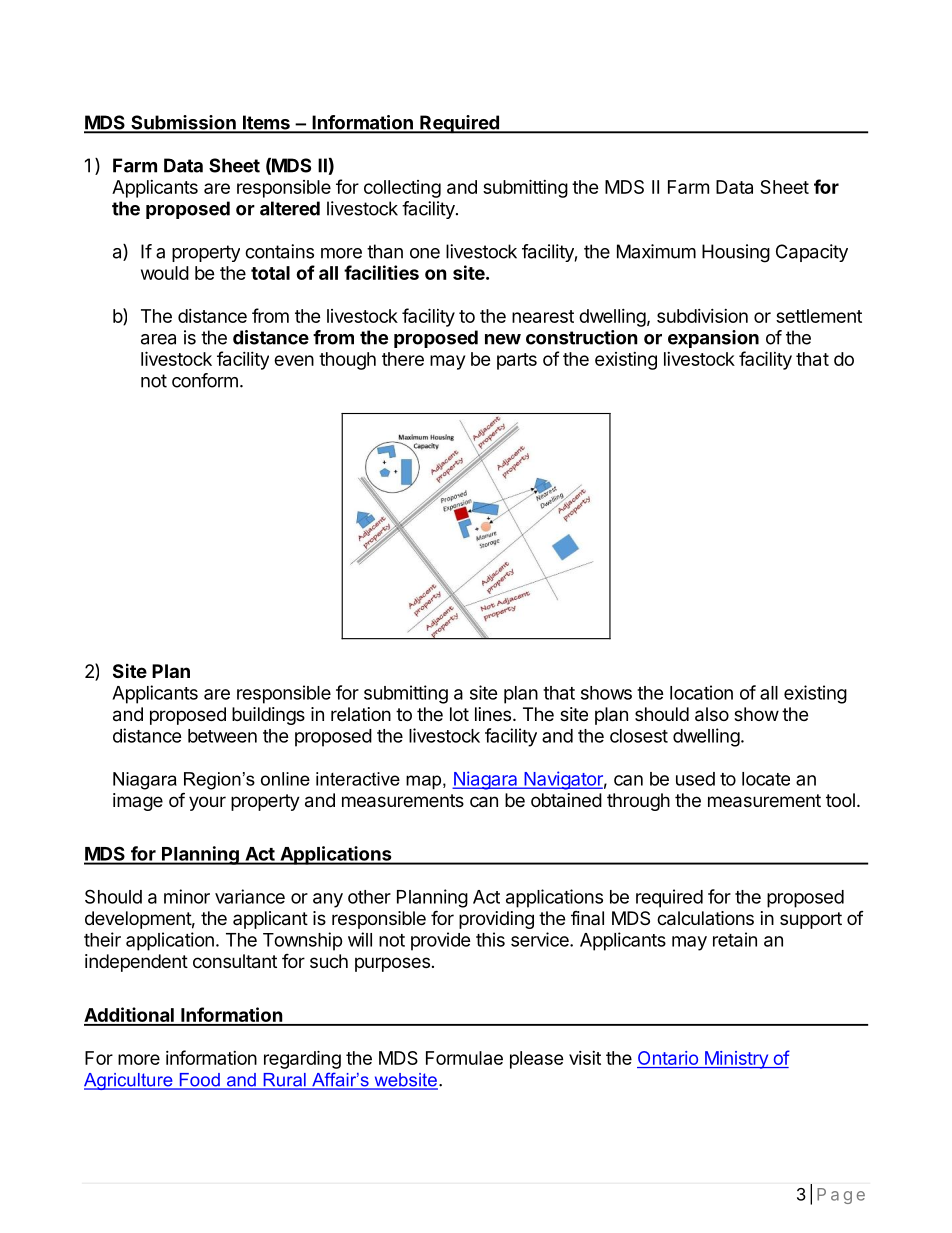 The height and width of the document is (1233, 952). Describe the element at coordinates (459, 714) in the document. I see `lot` at that location.
